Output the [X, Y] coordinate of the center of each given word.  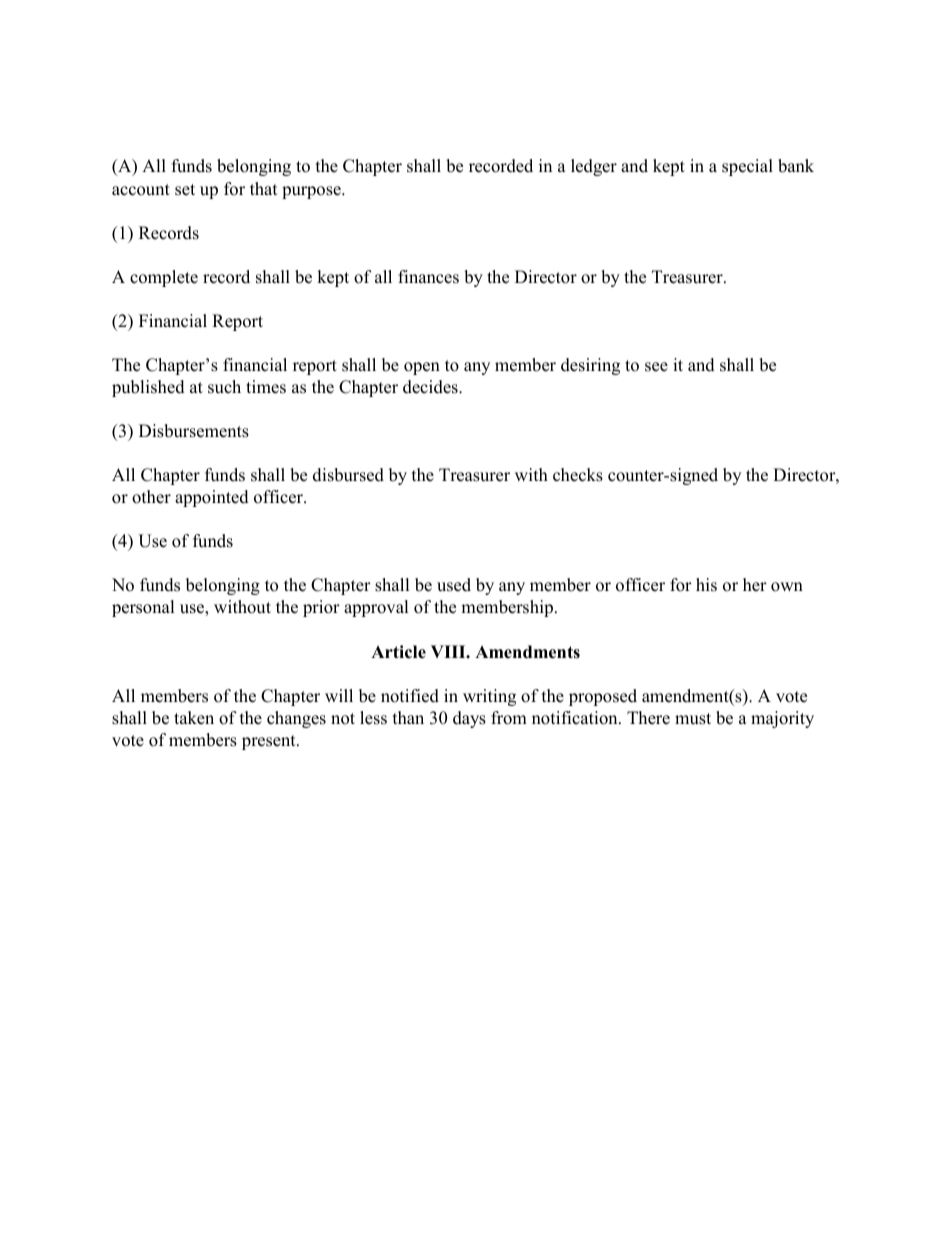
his [706, 585]
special [747, 167]
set [185, 190]
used [454, 585]
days [469, 719]
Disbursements [194, 431]
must [693, 719]
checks [578, 475]
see [656, 367]
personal [143, 608]
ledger [594, 167]
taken [194, 718]
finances [428, 277]
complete [164, 278]
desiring [590, 366]
